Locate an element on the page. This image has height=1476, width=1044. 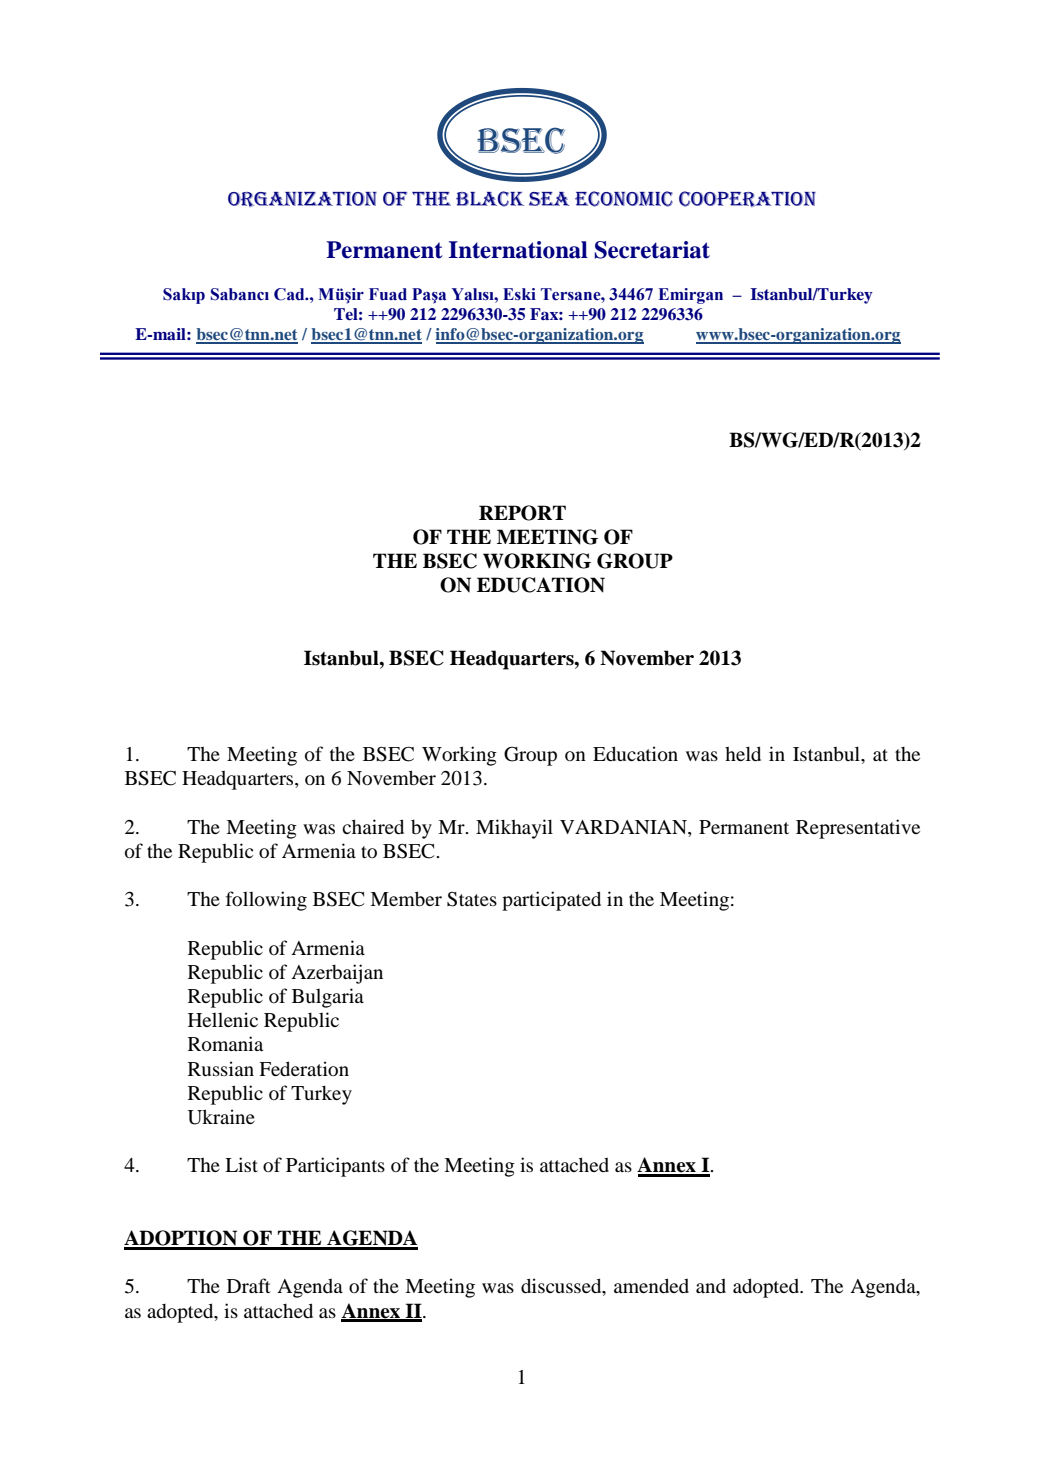
BLACK is located at coordinates (490, 199).
